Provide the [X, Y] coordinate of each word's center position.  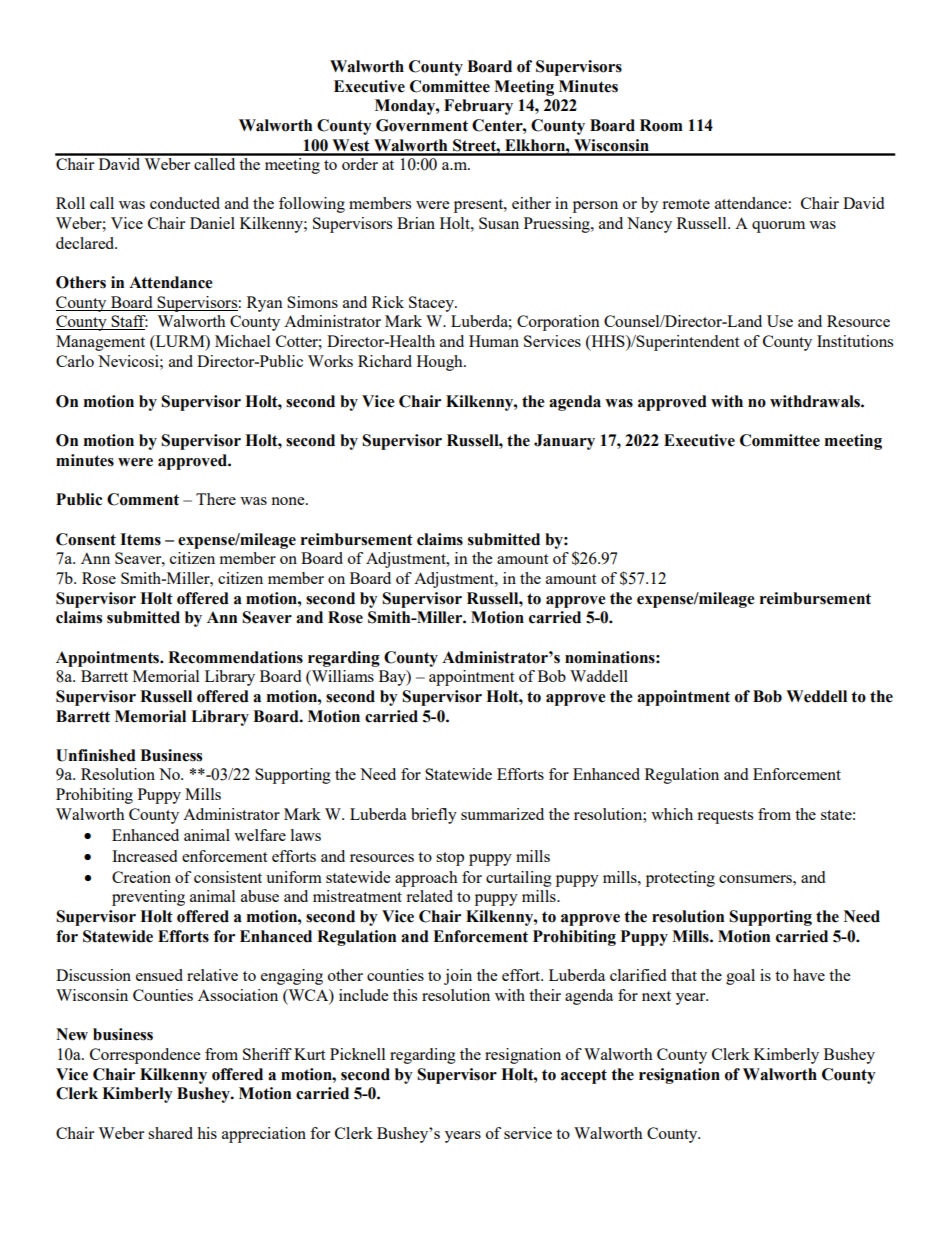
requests [725, 817]
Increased [144, 856]
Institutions [855, 341]
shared [170, 1133]
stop [450, 859]
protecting [680, 879]
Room [661, 125]
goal [740, 977]
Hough [441, 363]
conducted [185, 203]
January [564, 442]
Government [422, 125]
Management [100, 343]
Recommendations [235, 657]
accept [584, 1076]
